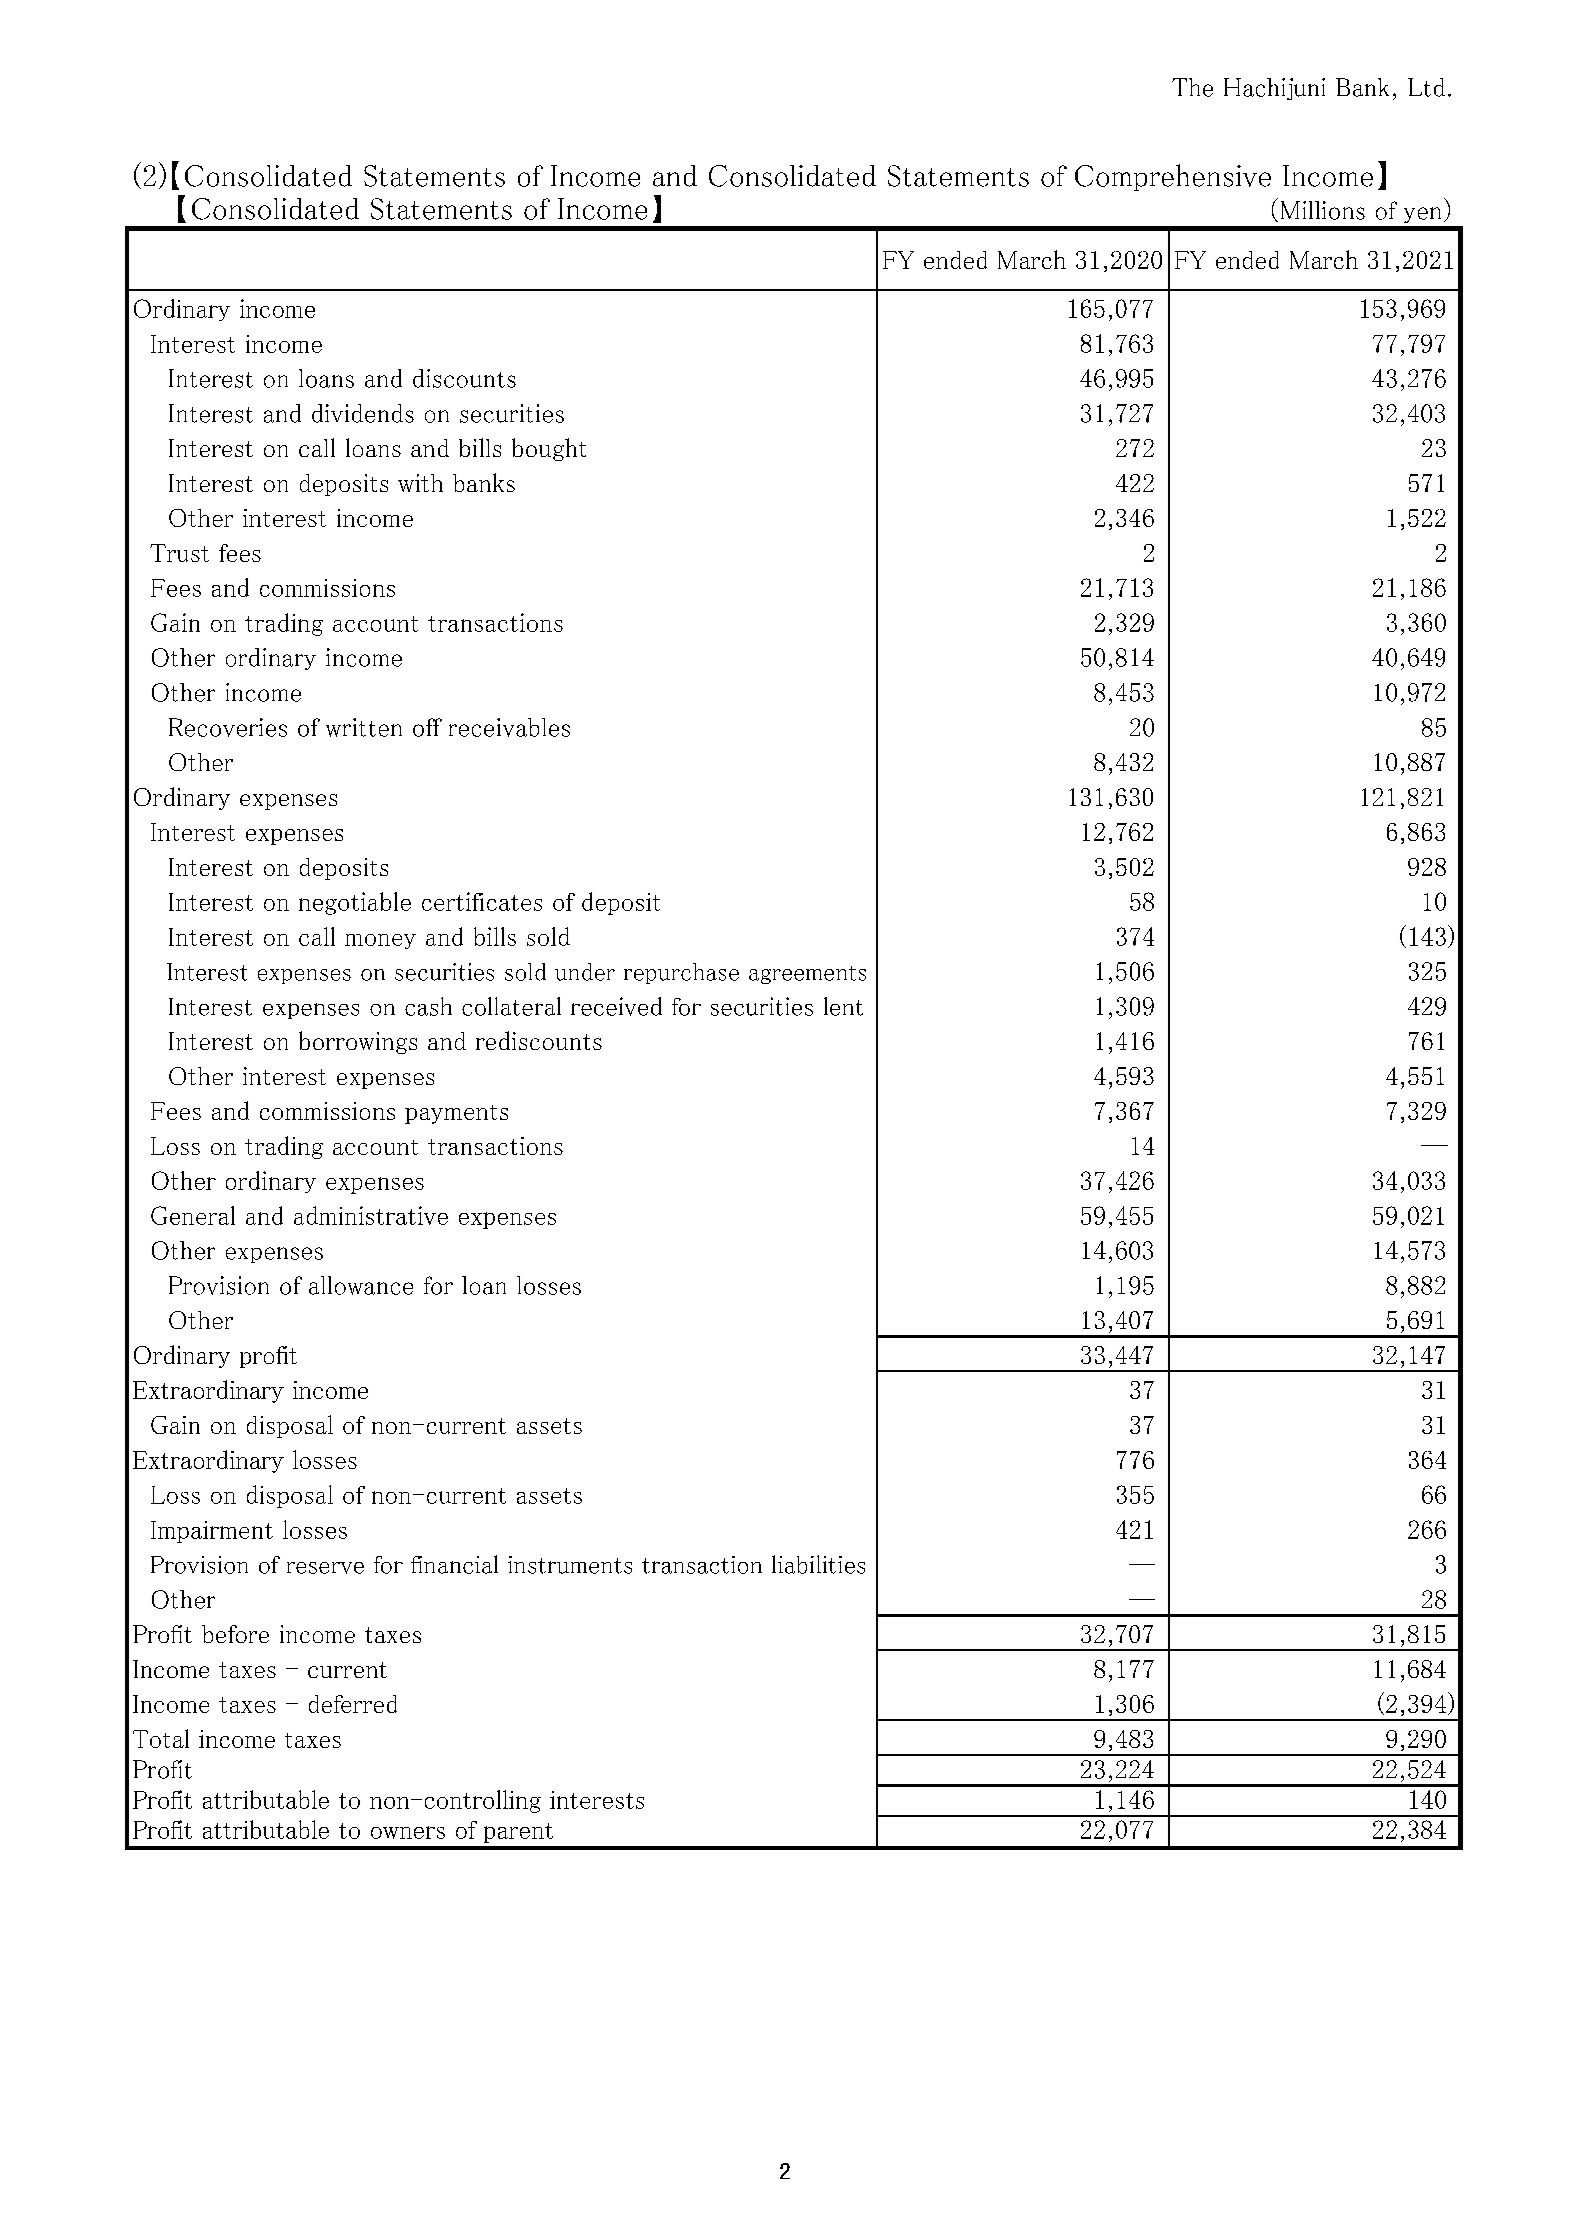 The image size is (1572, 2225). What do you see at coordinates (353, 1704) in the page?
I see `deferred` at bounding box center [353, 1704].
